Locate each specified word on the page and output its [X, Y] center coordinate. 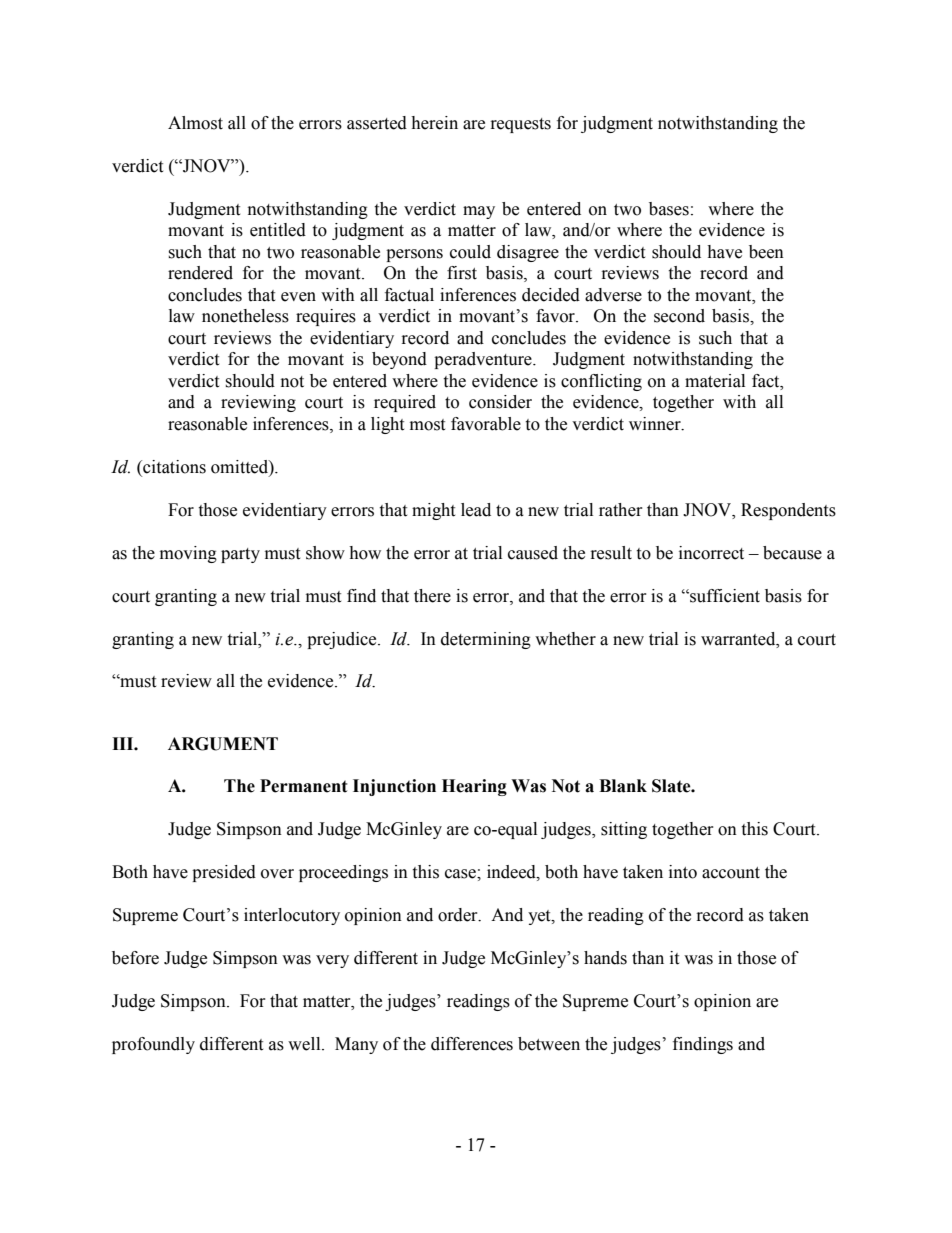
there [432, 596]
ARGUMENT [223, 744]
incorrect [711, 553]
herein [434, 123]
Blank [623, 786]
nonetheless [245, 316]
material [715, 381]
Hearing [474, 787]
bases [669, 209]
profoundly [153, 1045]
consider [500, 402]
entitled [278, 230]
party [240, 555]
